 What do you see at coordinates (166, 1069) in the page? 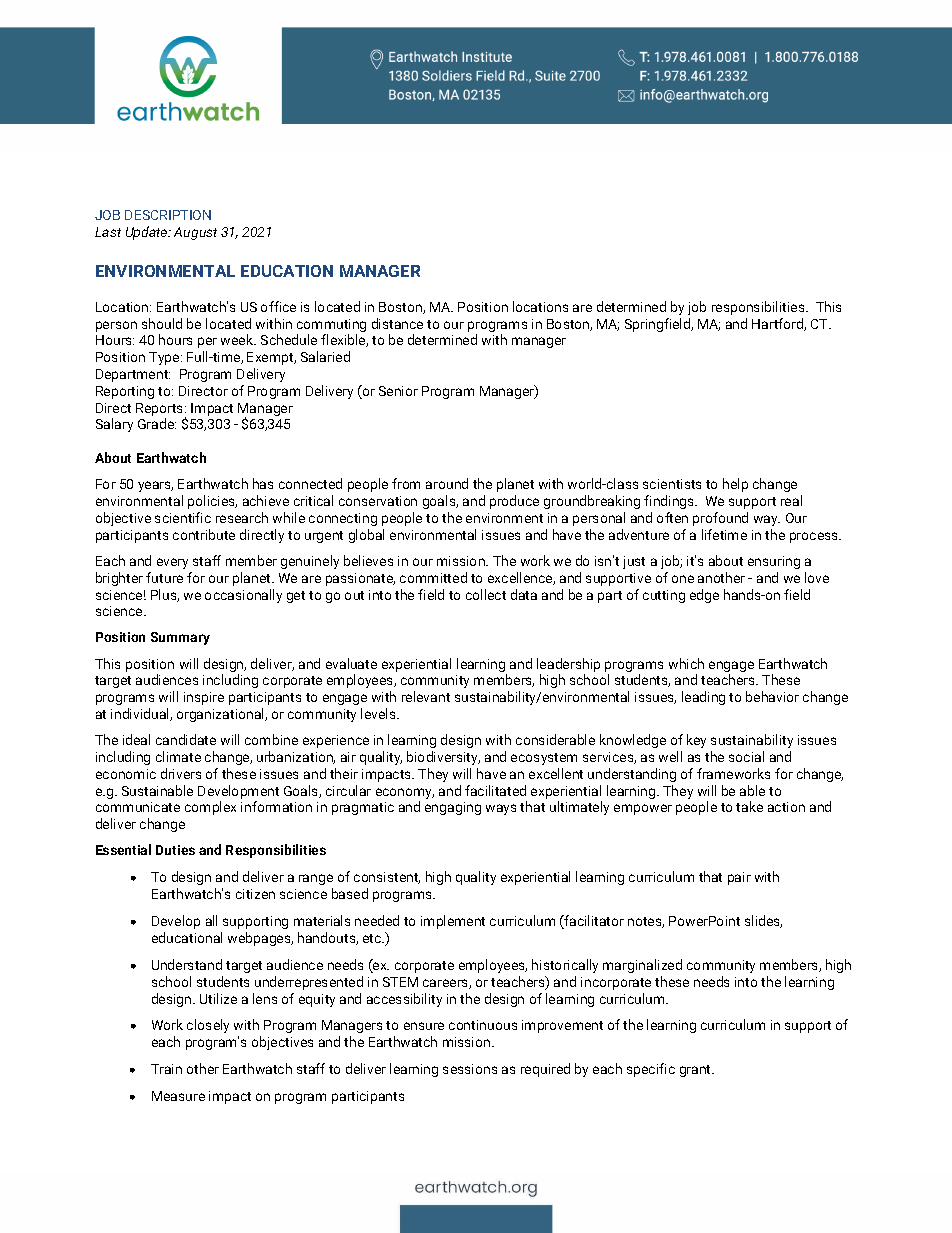
I see `Train` at bounding box center [166, 1069].
